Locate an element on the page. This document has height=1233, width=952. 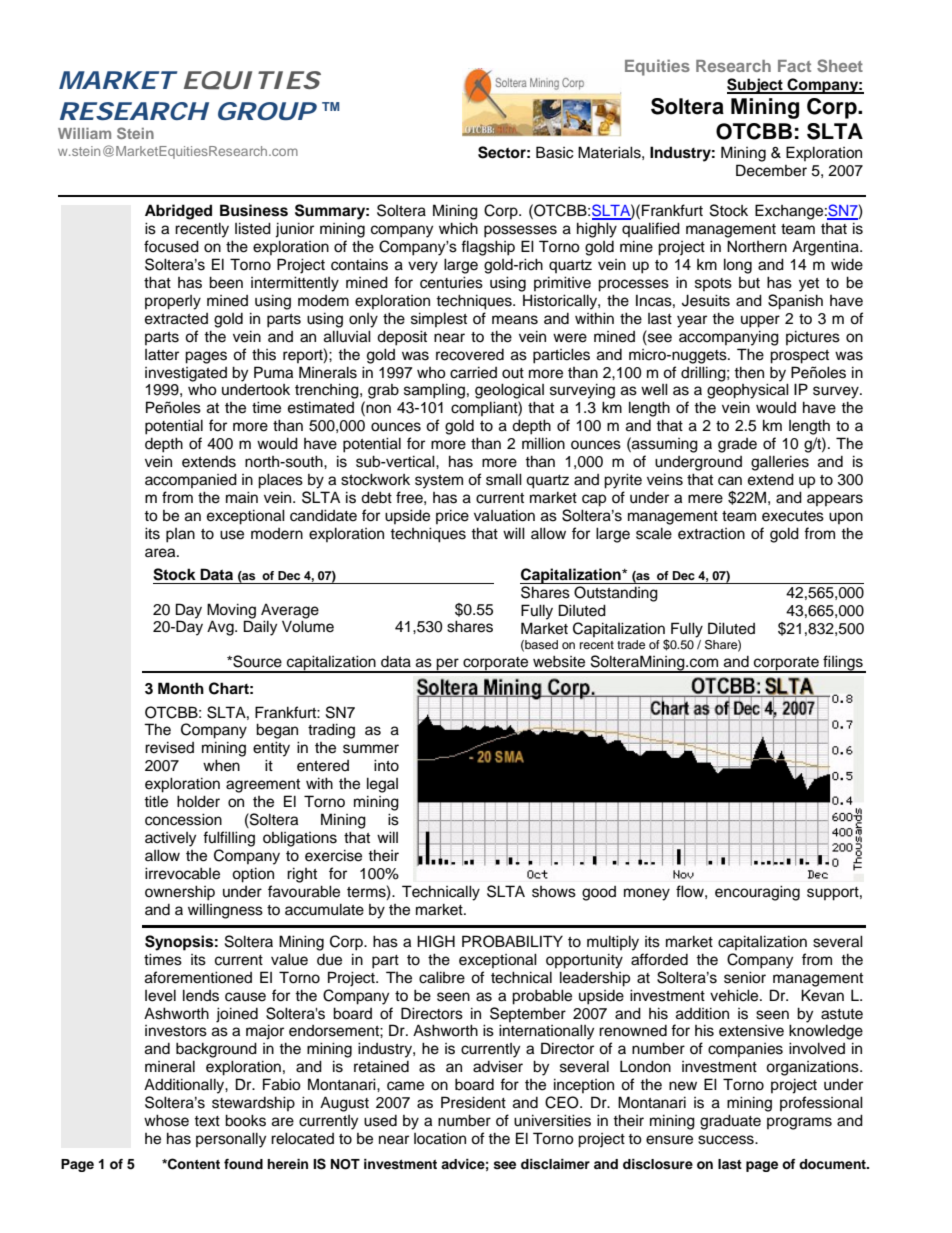
Basic is located at coordinates (555, 152).
